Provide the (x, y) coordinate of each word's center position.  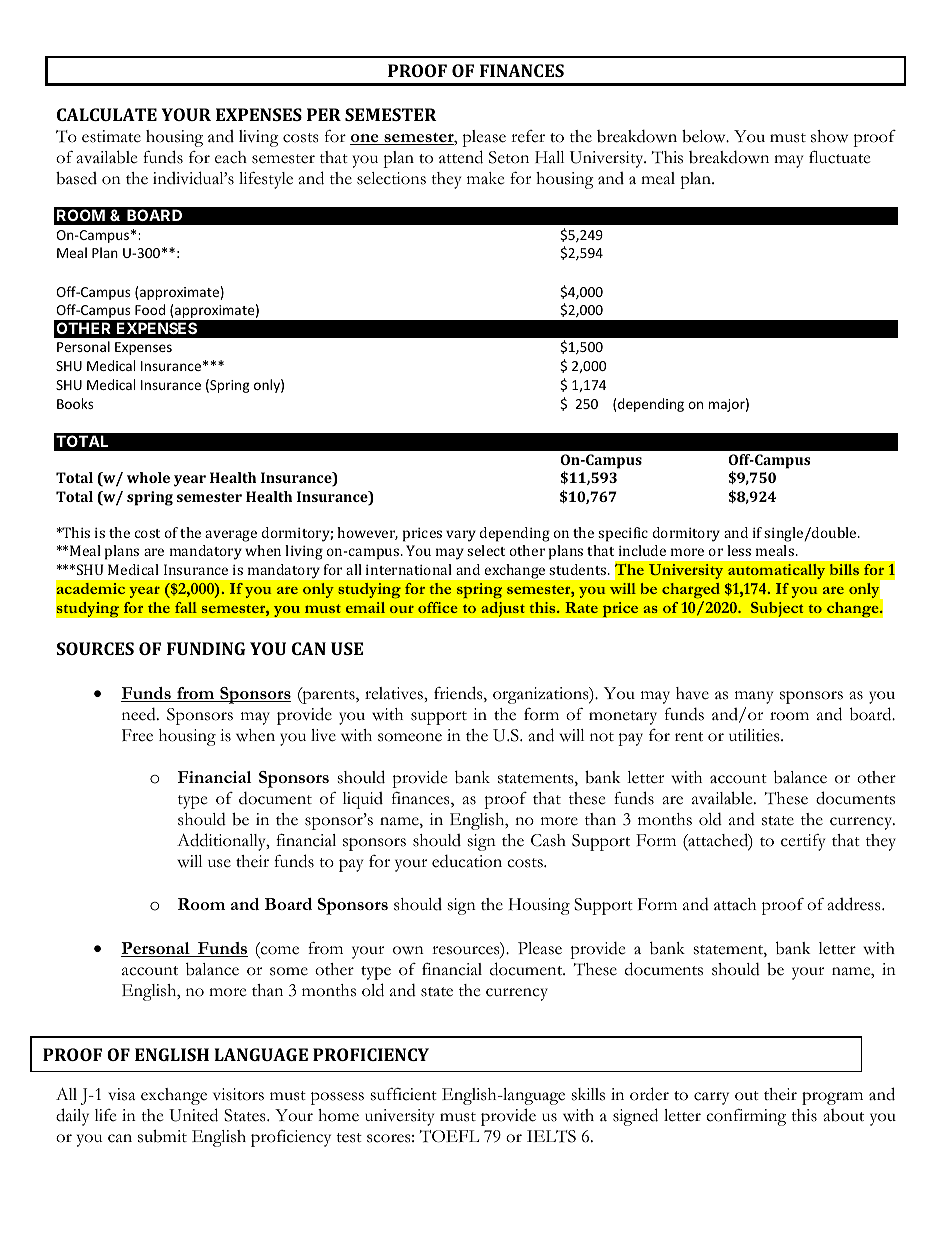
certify (803, 842)
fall (186, 607)
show (829, 136)
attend (461, 157)
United (193, 1115)
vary (461, 536)
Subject (777, 609)
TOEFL (449, 1136)
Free (137, 735)
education (467, 861)
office (438, 607)
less (739, 550)
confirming (746, 1117)
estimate (111, 136)
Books (75, 403)
